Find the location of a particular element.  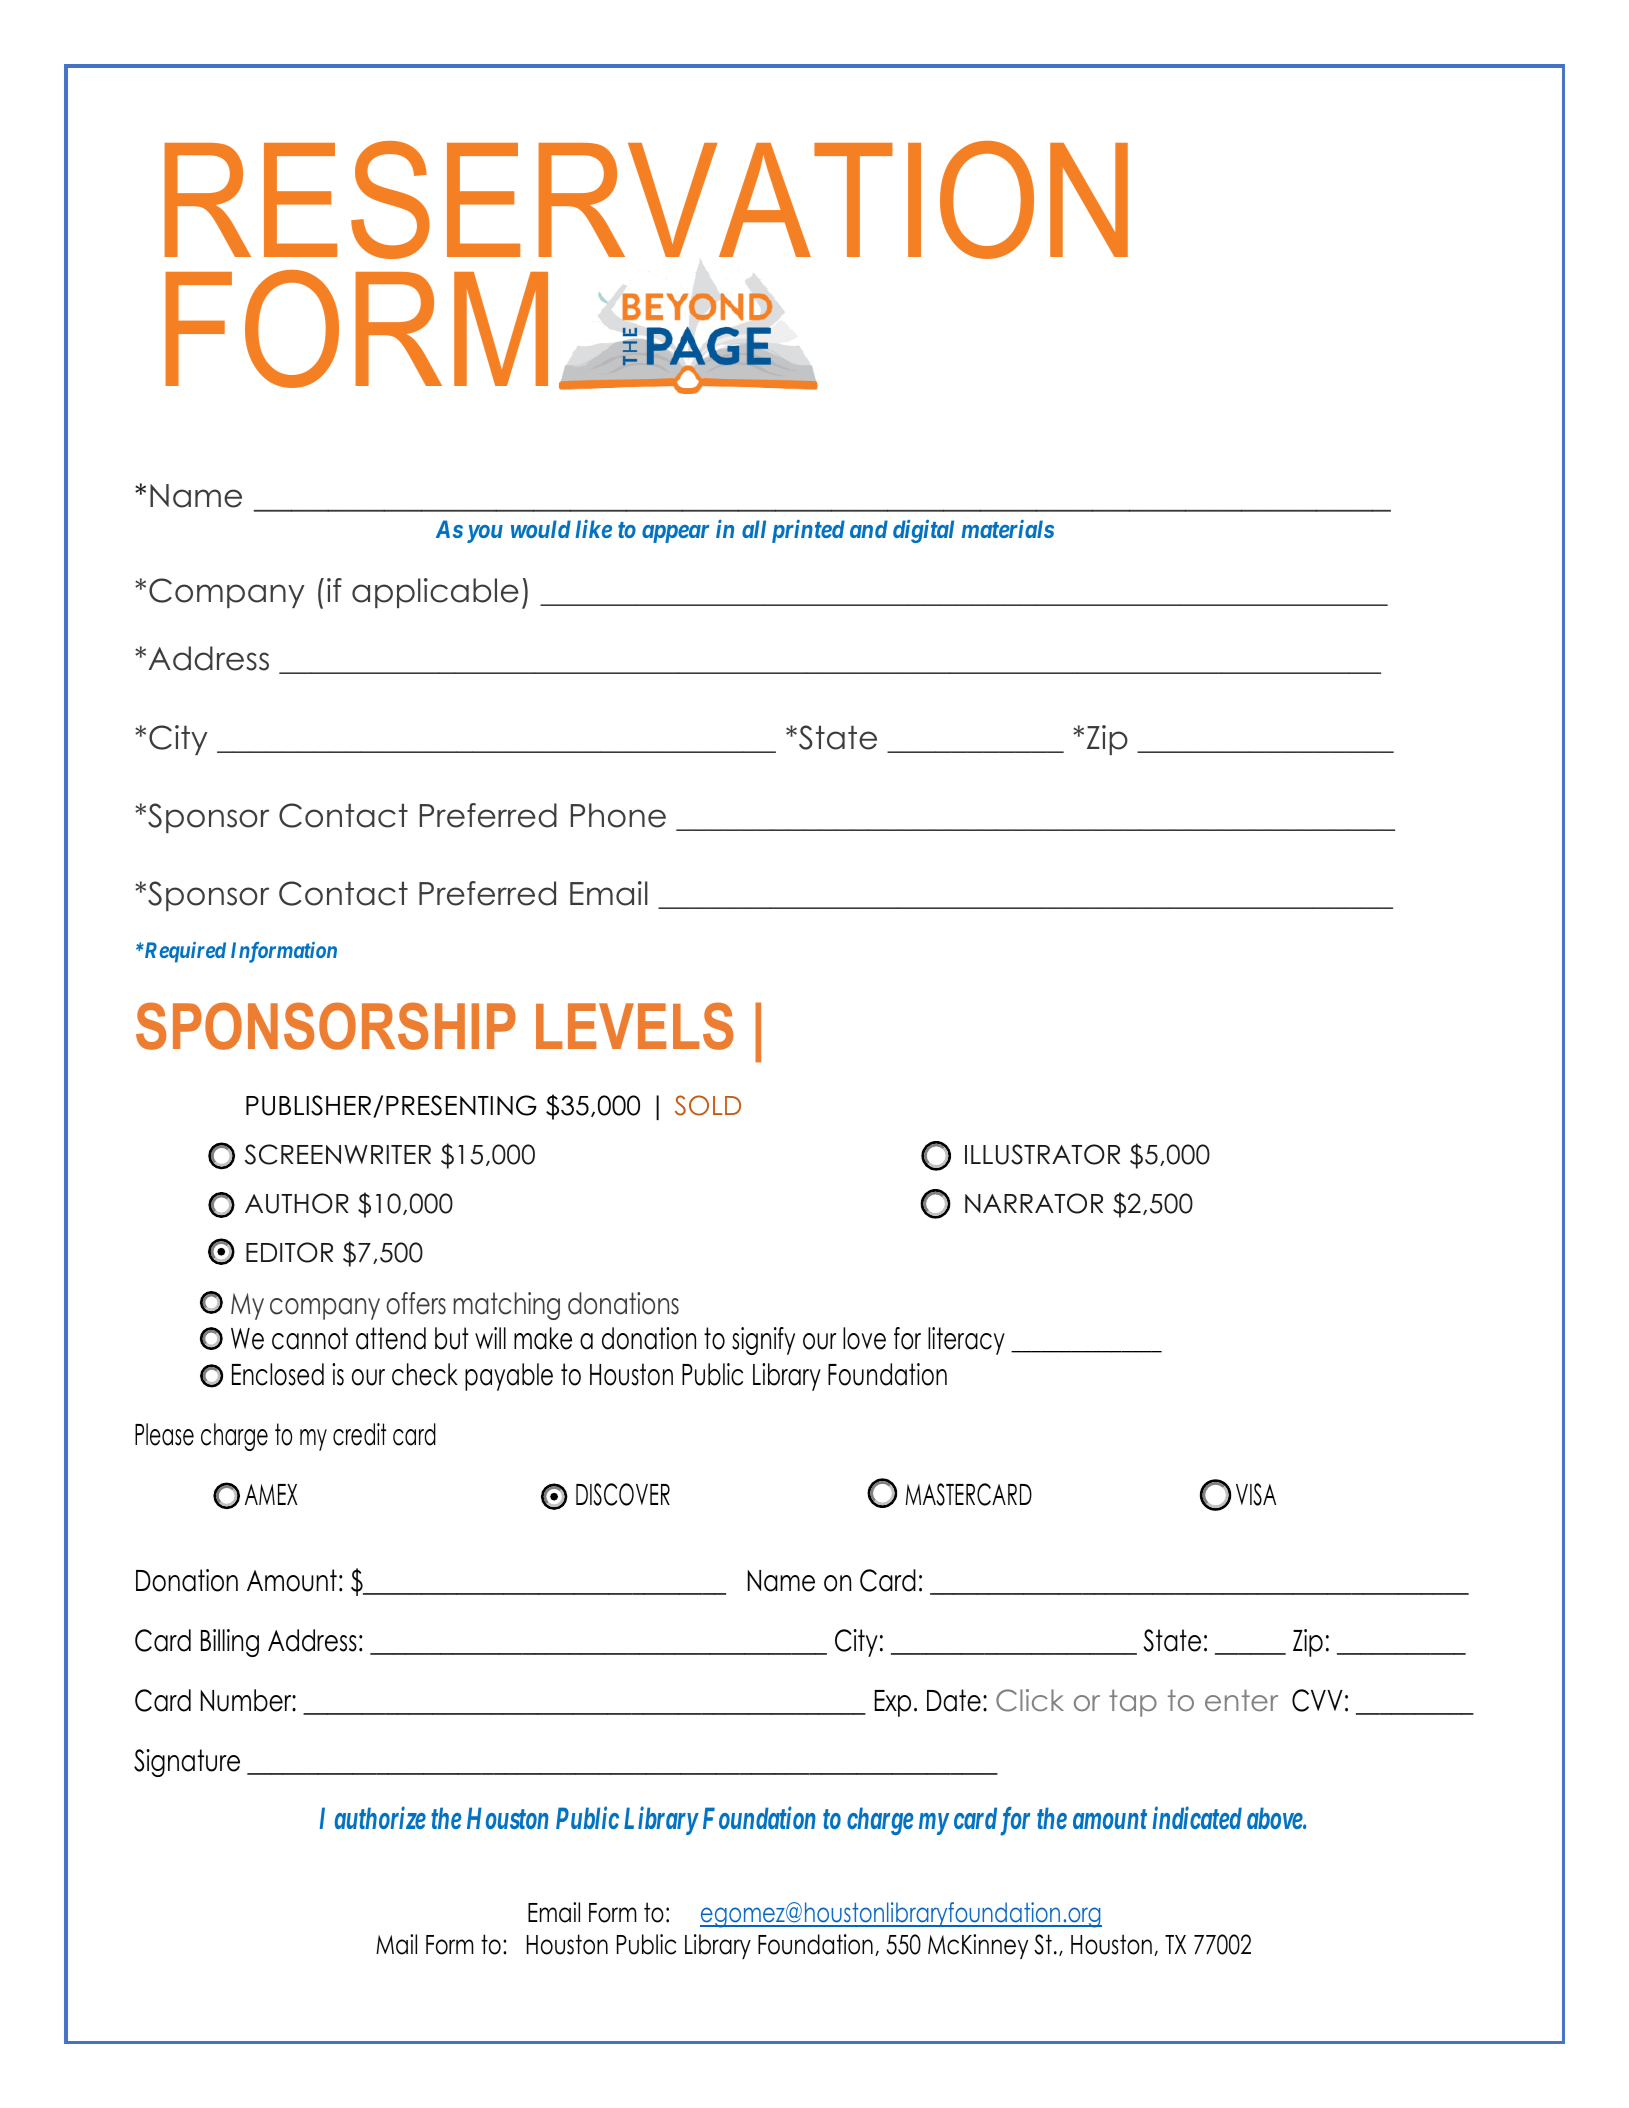

all is located at coordinates (754, 529).
